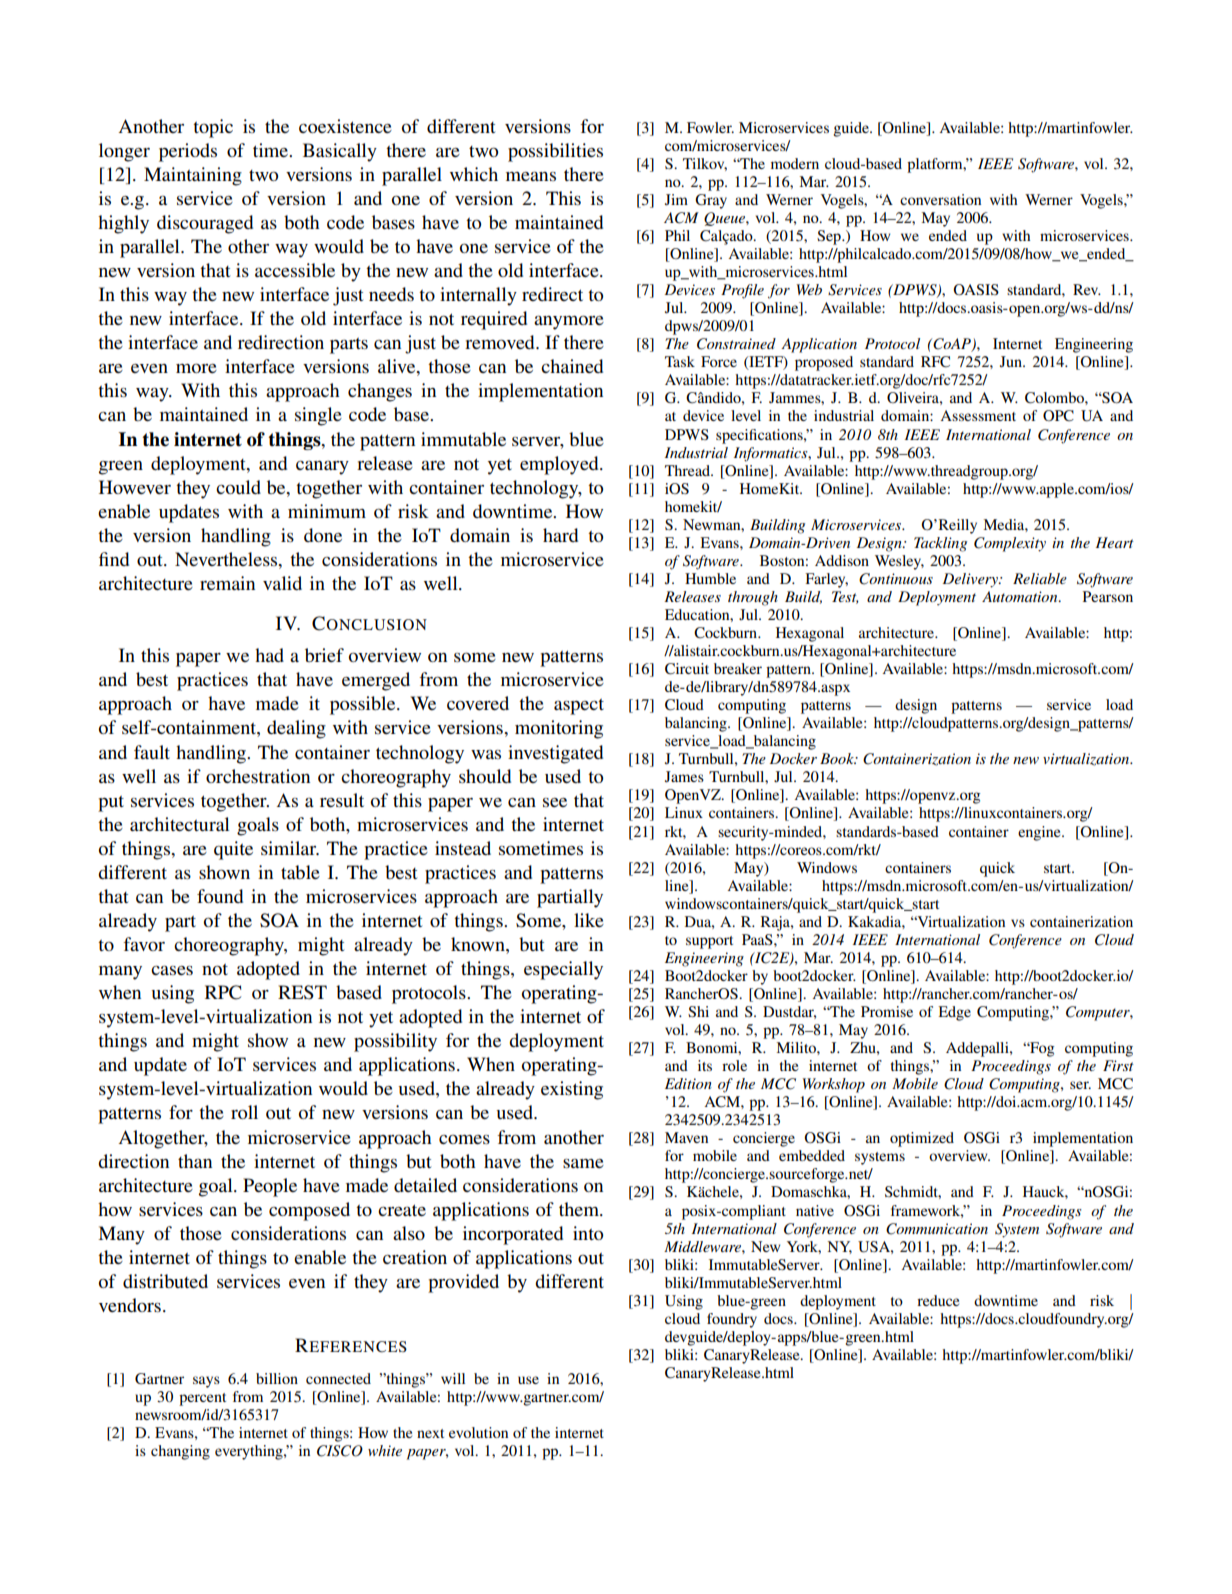 This document has height=1594, width=1232. I want to click on Maintaining, so click(193, 176).
